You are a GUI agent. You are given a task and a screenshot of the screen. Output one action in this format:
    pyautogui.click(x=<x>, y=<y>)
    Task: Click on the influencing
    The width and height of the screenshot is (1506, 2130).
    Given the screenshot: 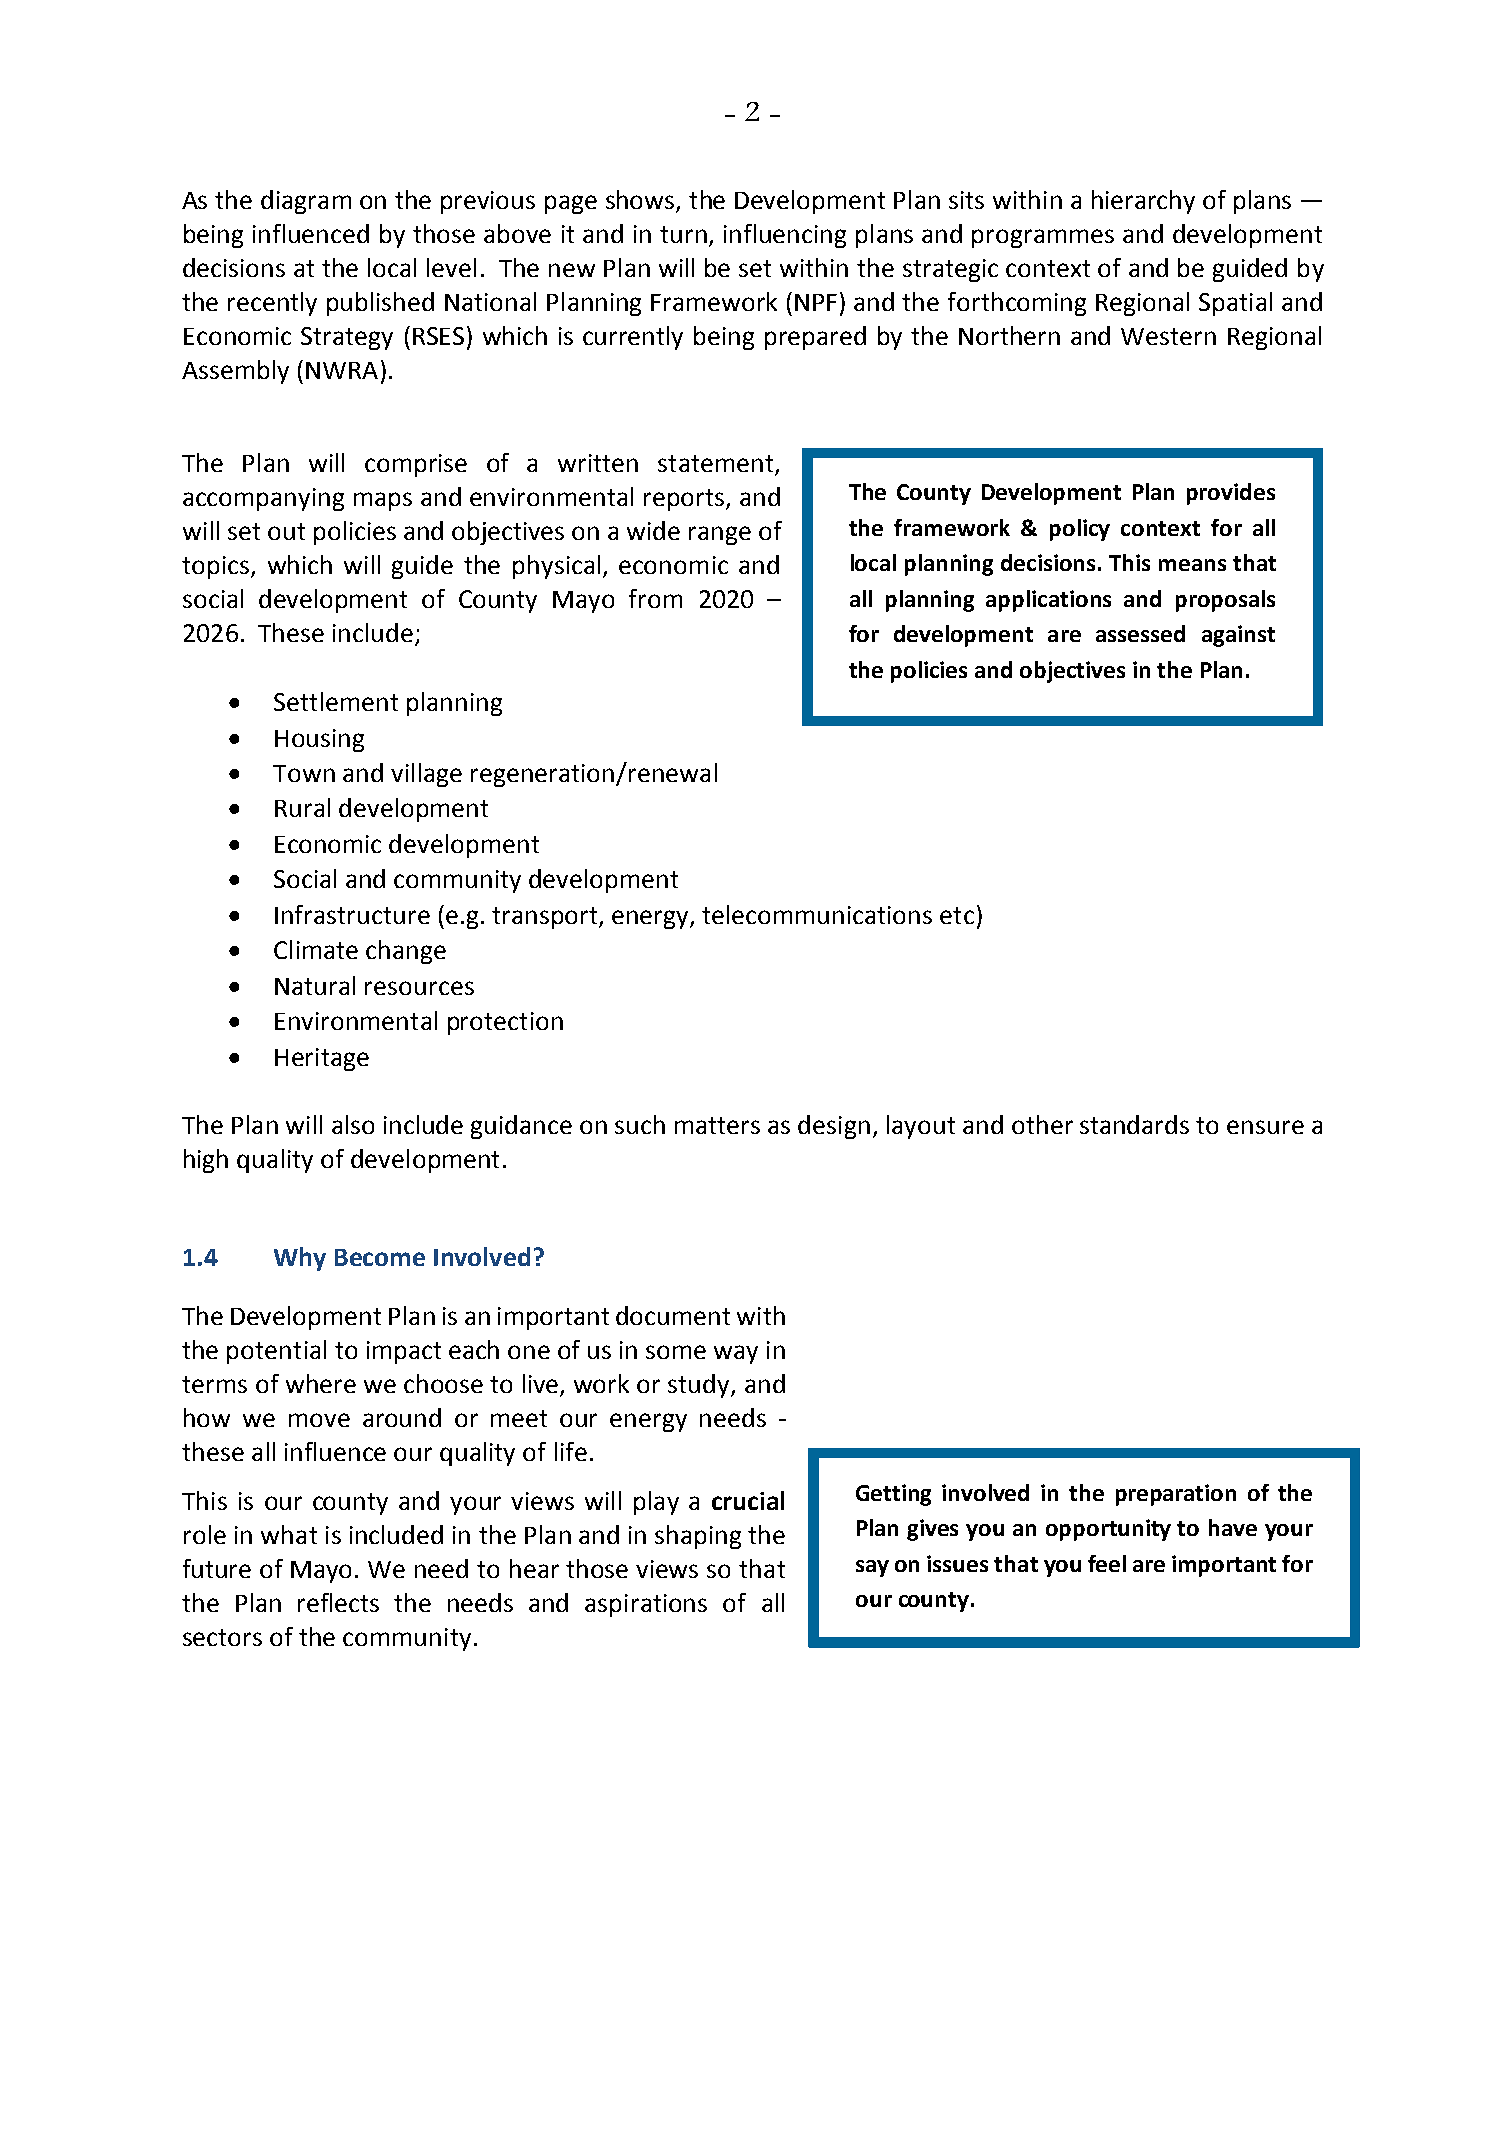 What is the action you would take?
    pyautogui.click(x=785, y=236)
